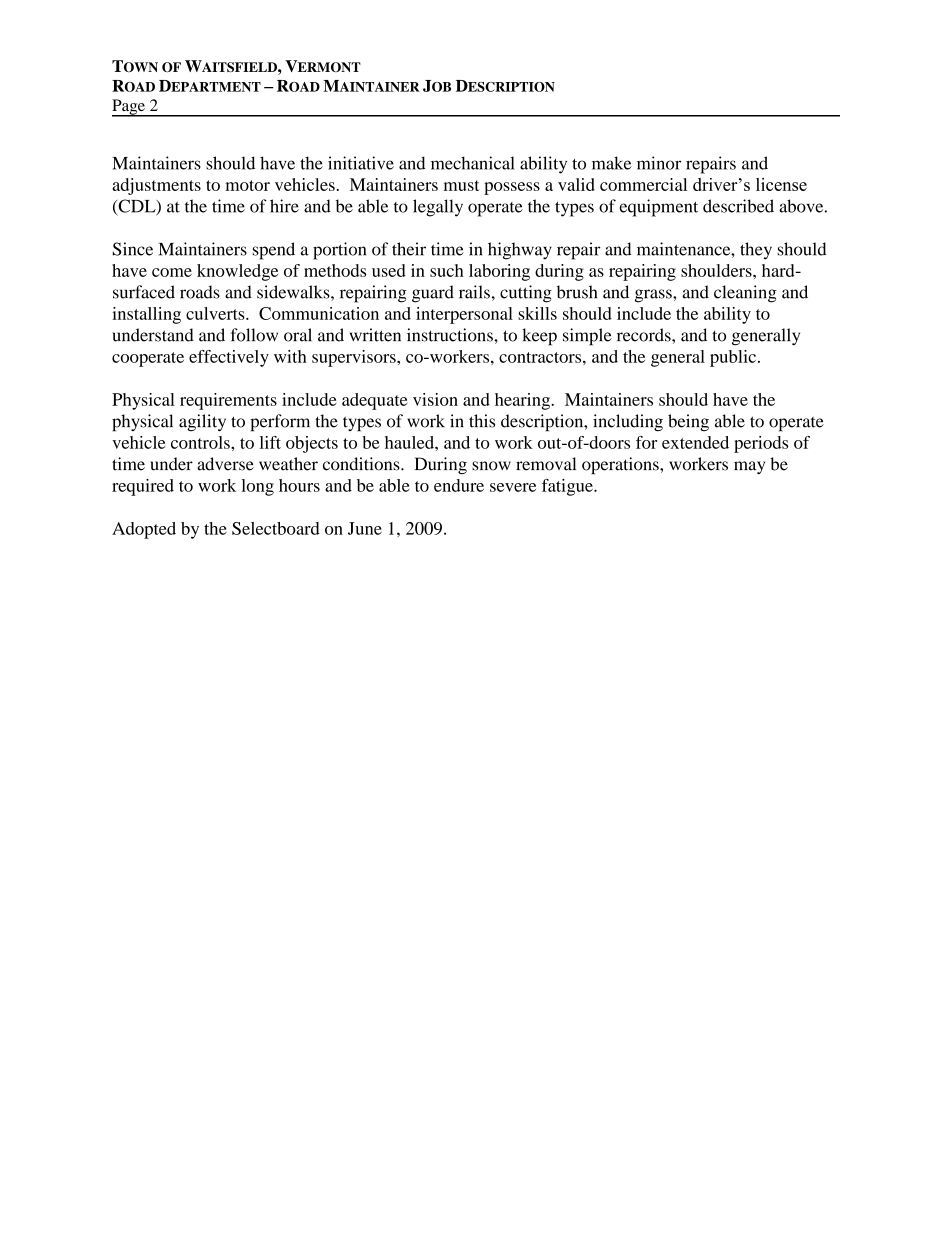  What do you see at coordinates (738, 206) in the screenshot?
I see `described` at bounding box center [738, 206].
